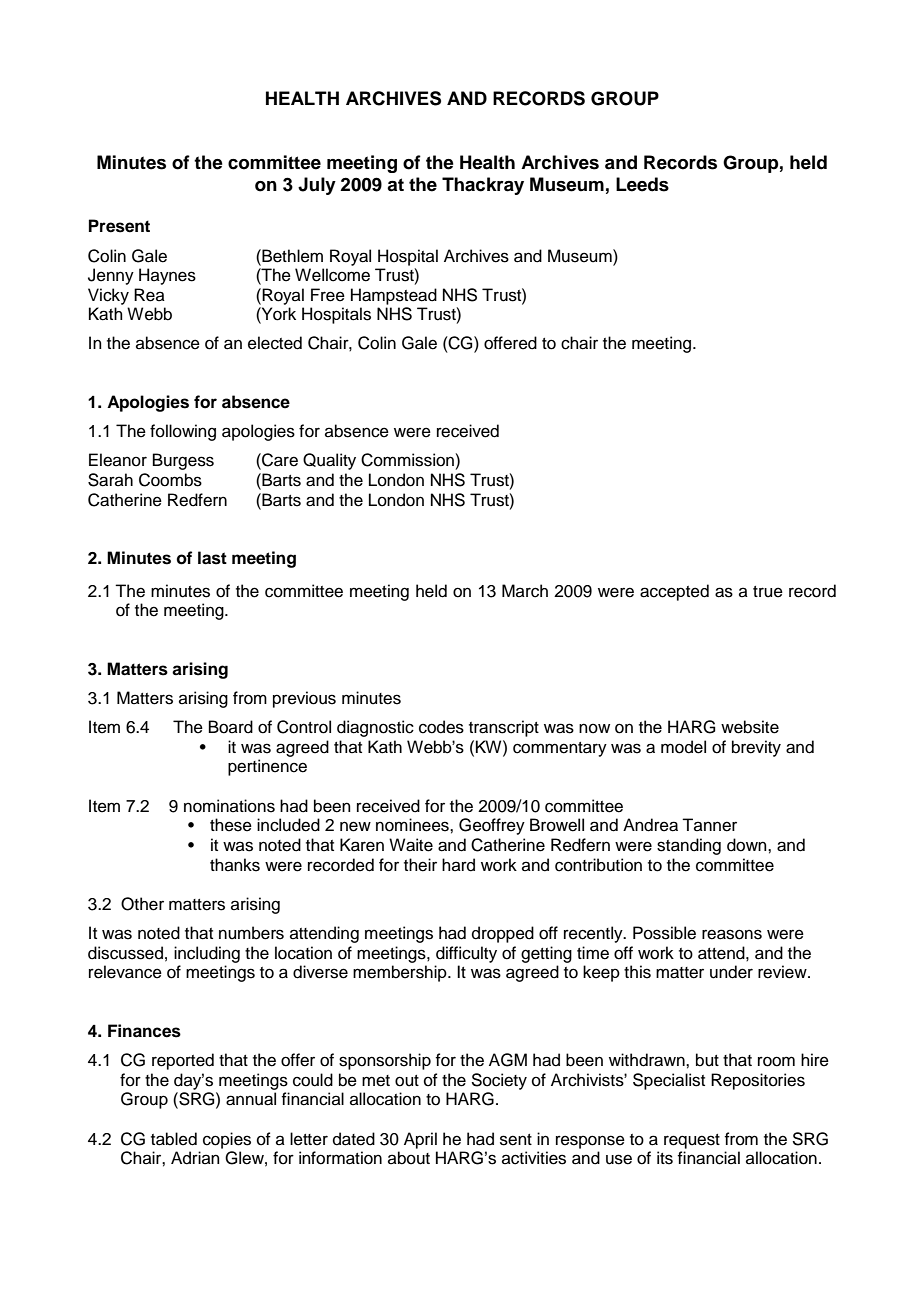 The image size is (924, 1308). What do you see at coordinates (441, 727) in the screenshot?
I see `codes` at bounding box center [441, 727].
